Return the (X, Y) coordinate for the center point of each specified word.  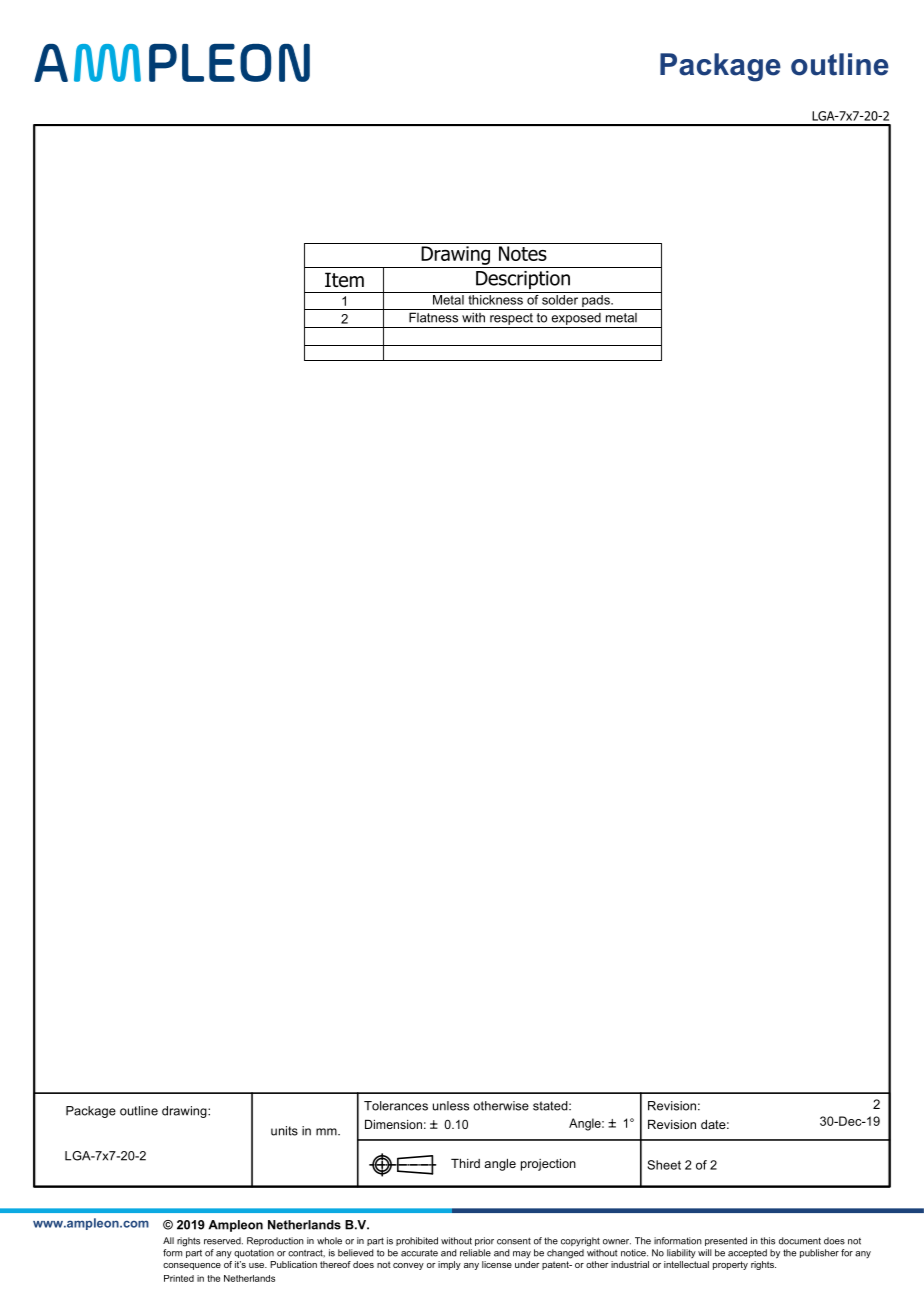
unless (451, 1106)
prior (484, 1241)
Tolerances (396, 1106)
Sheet (664, 1165)
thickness (495, 300)
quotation (254, 1253)
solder (560, 300)
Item (344, 280)
